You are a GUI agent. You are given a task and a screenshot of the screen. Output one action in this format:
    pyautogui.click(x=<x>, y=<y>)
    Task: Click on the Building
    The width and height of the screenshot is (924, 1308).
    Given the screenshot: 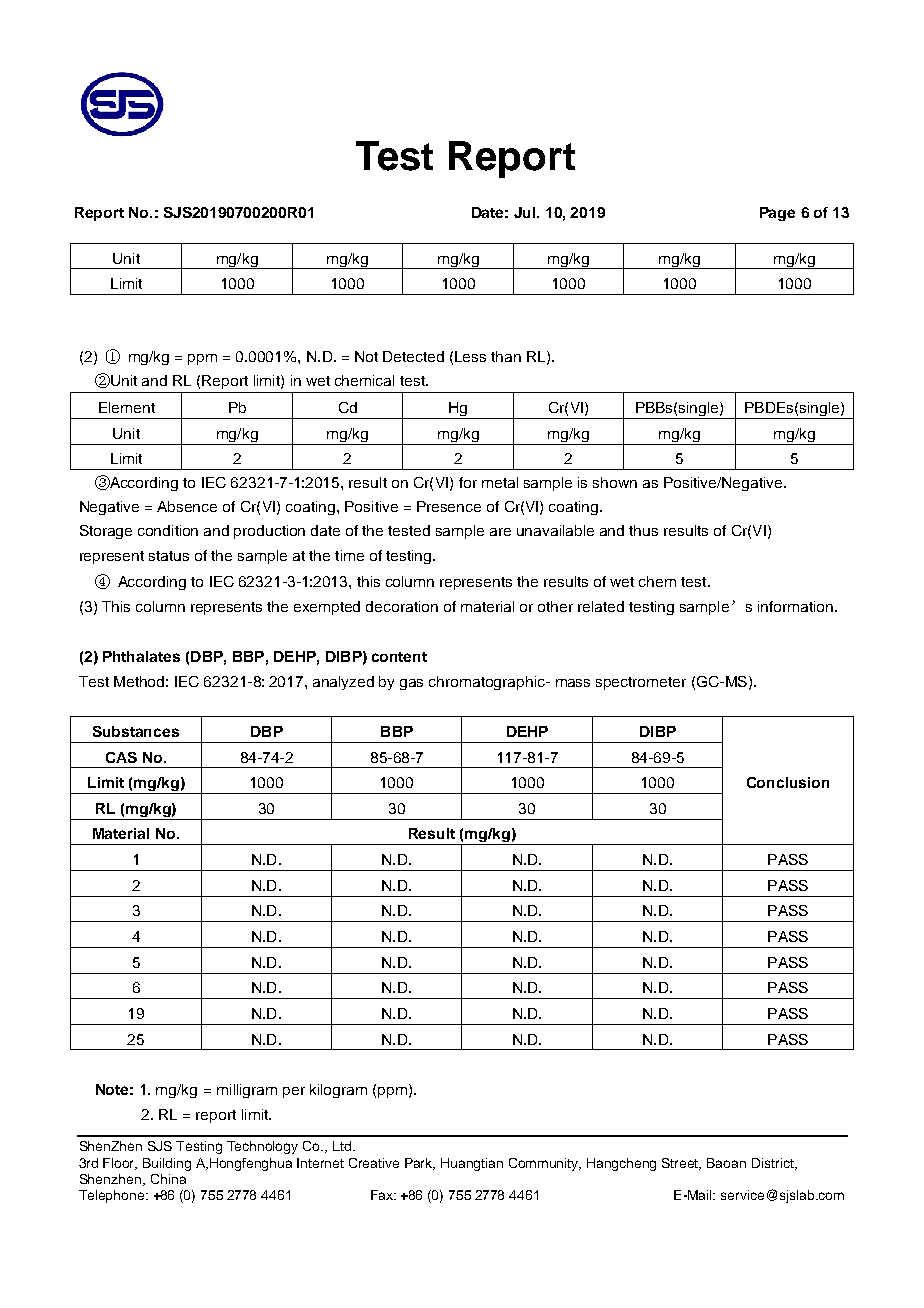 What is the action you would take?
    pyautogui.click(x=167, y=1164)
